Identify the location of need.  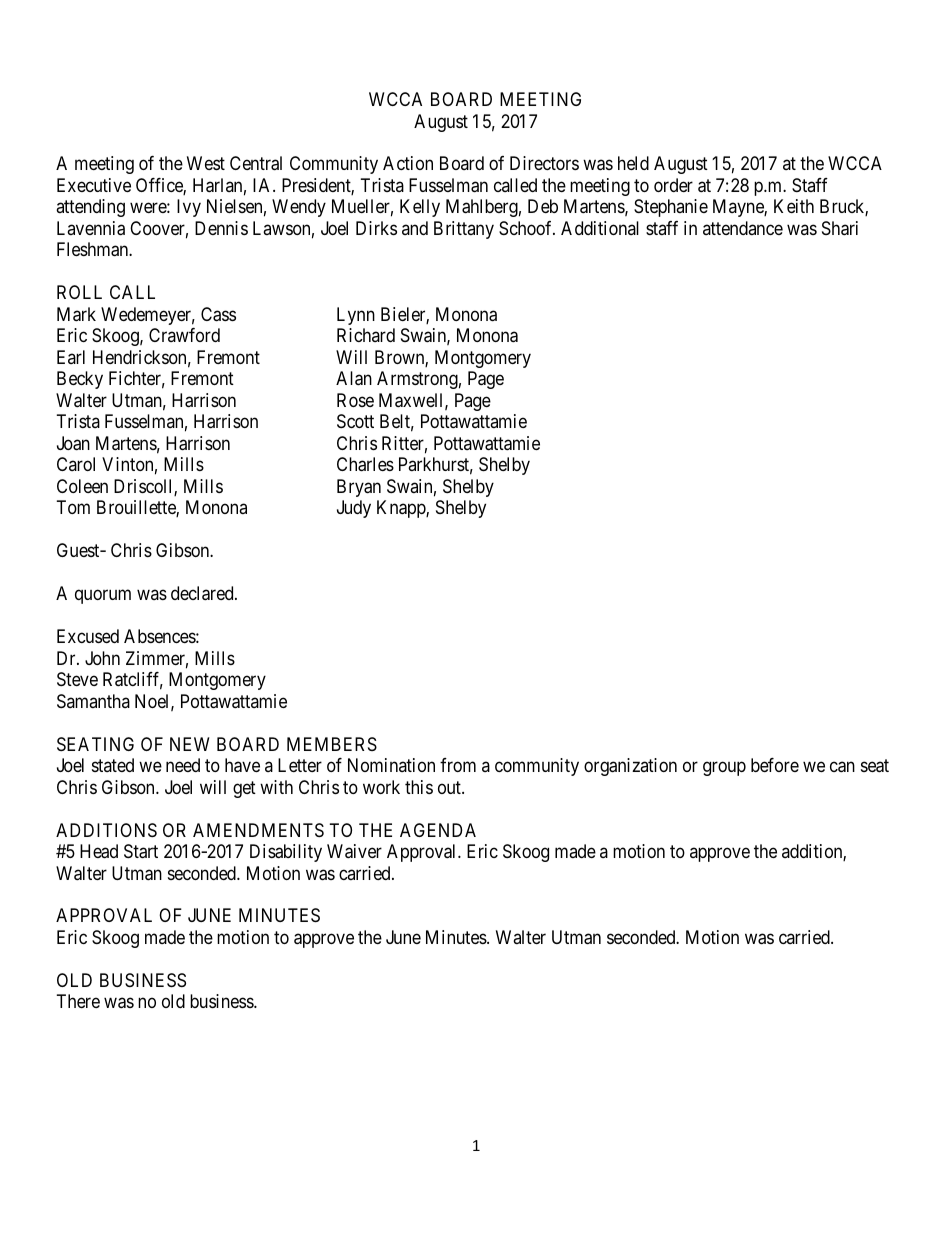
(183, 765).
